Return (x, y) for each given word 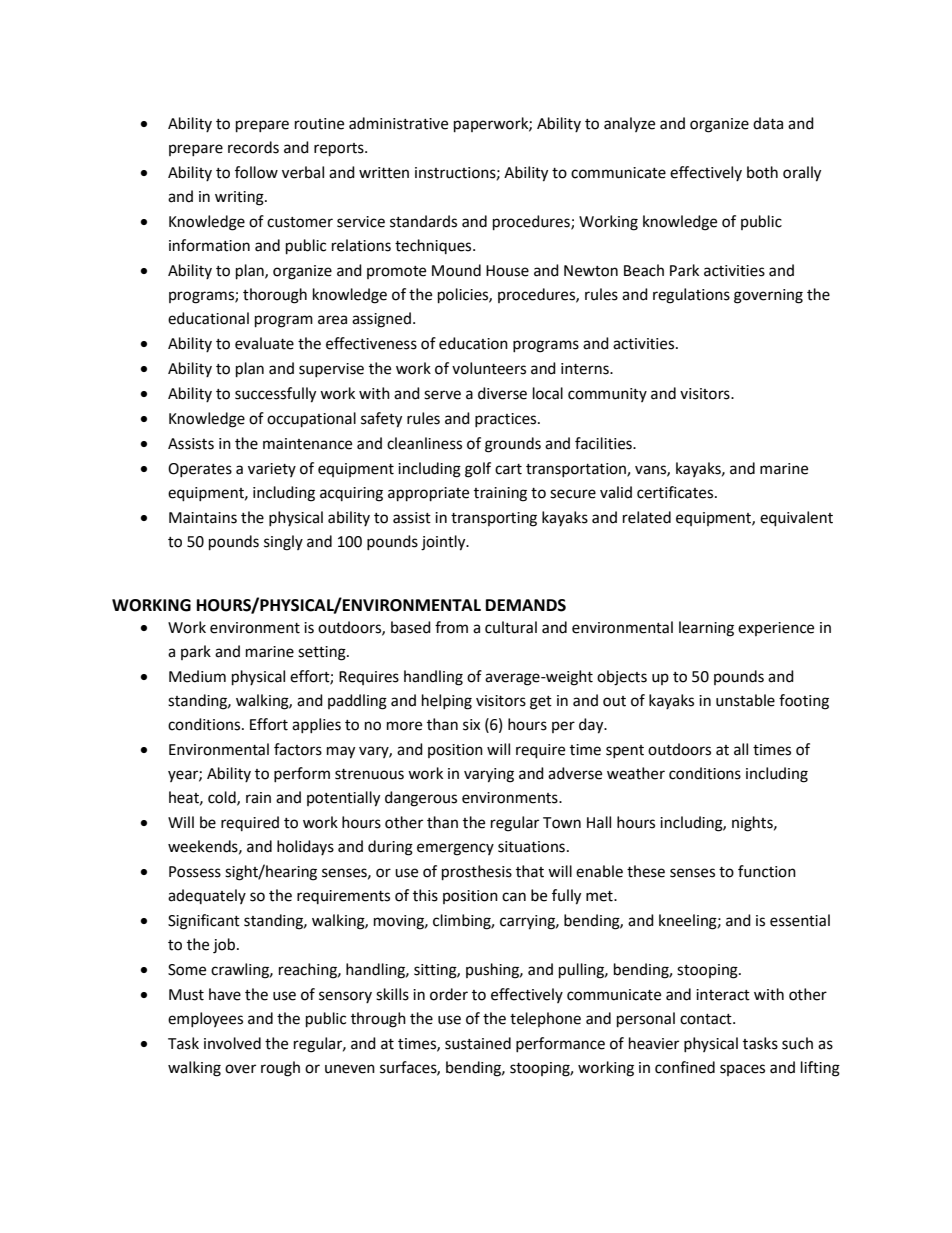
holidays (305, 847)
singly (283, 543)
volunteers (489, 368)
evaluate (264, 343)
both (762, 172)
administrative (398, 123)
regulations (691, 296)
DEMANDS (526, 605)
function (767, 871)
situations (531, 847)
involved (232, 1043)
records (253, 147)
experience (776, 629)
